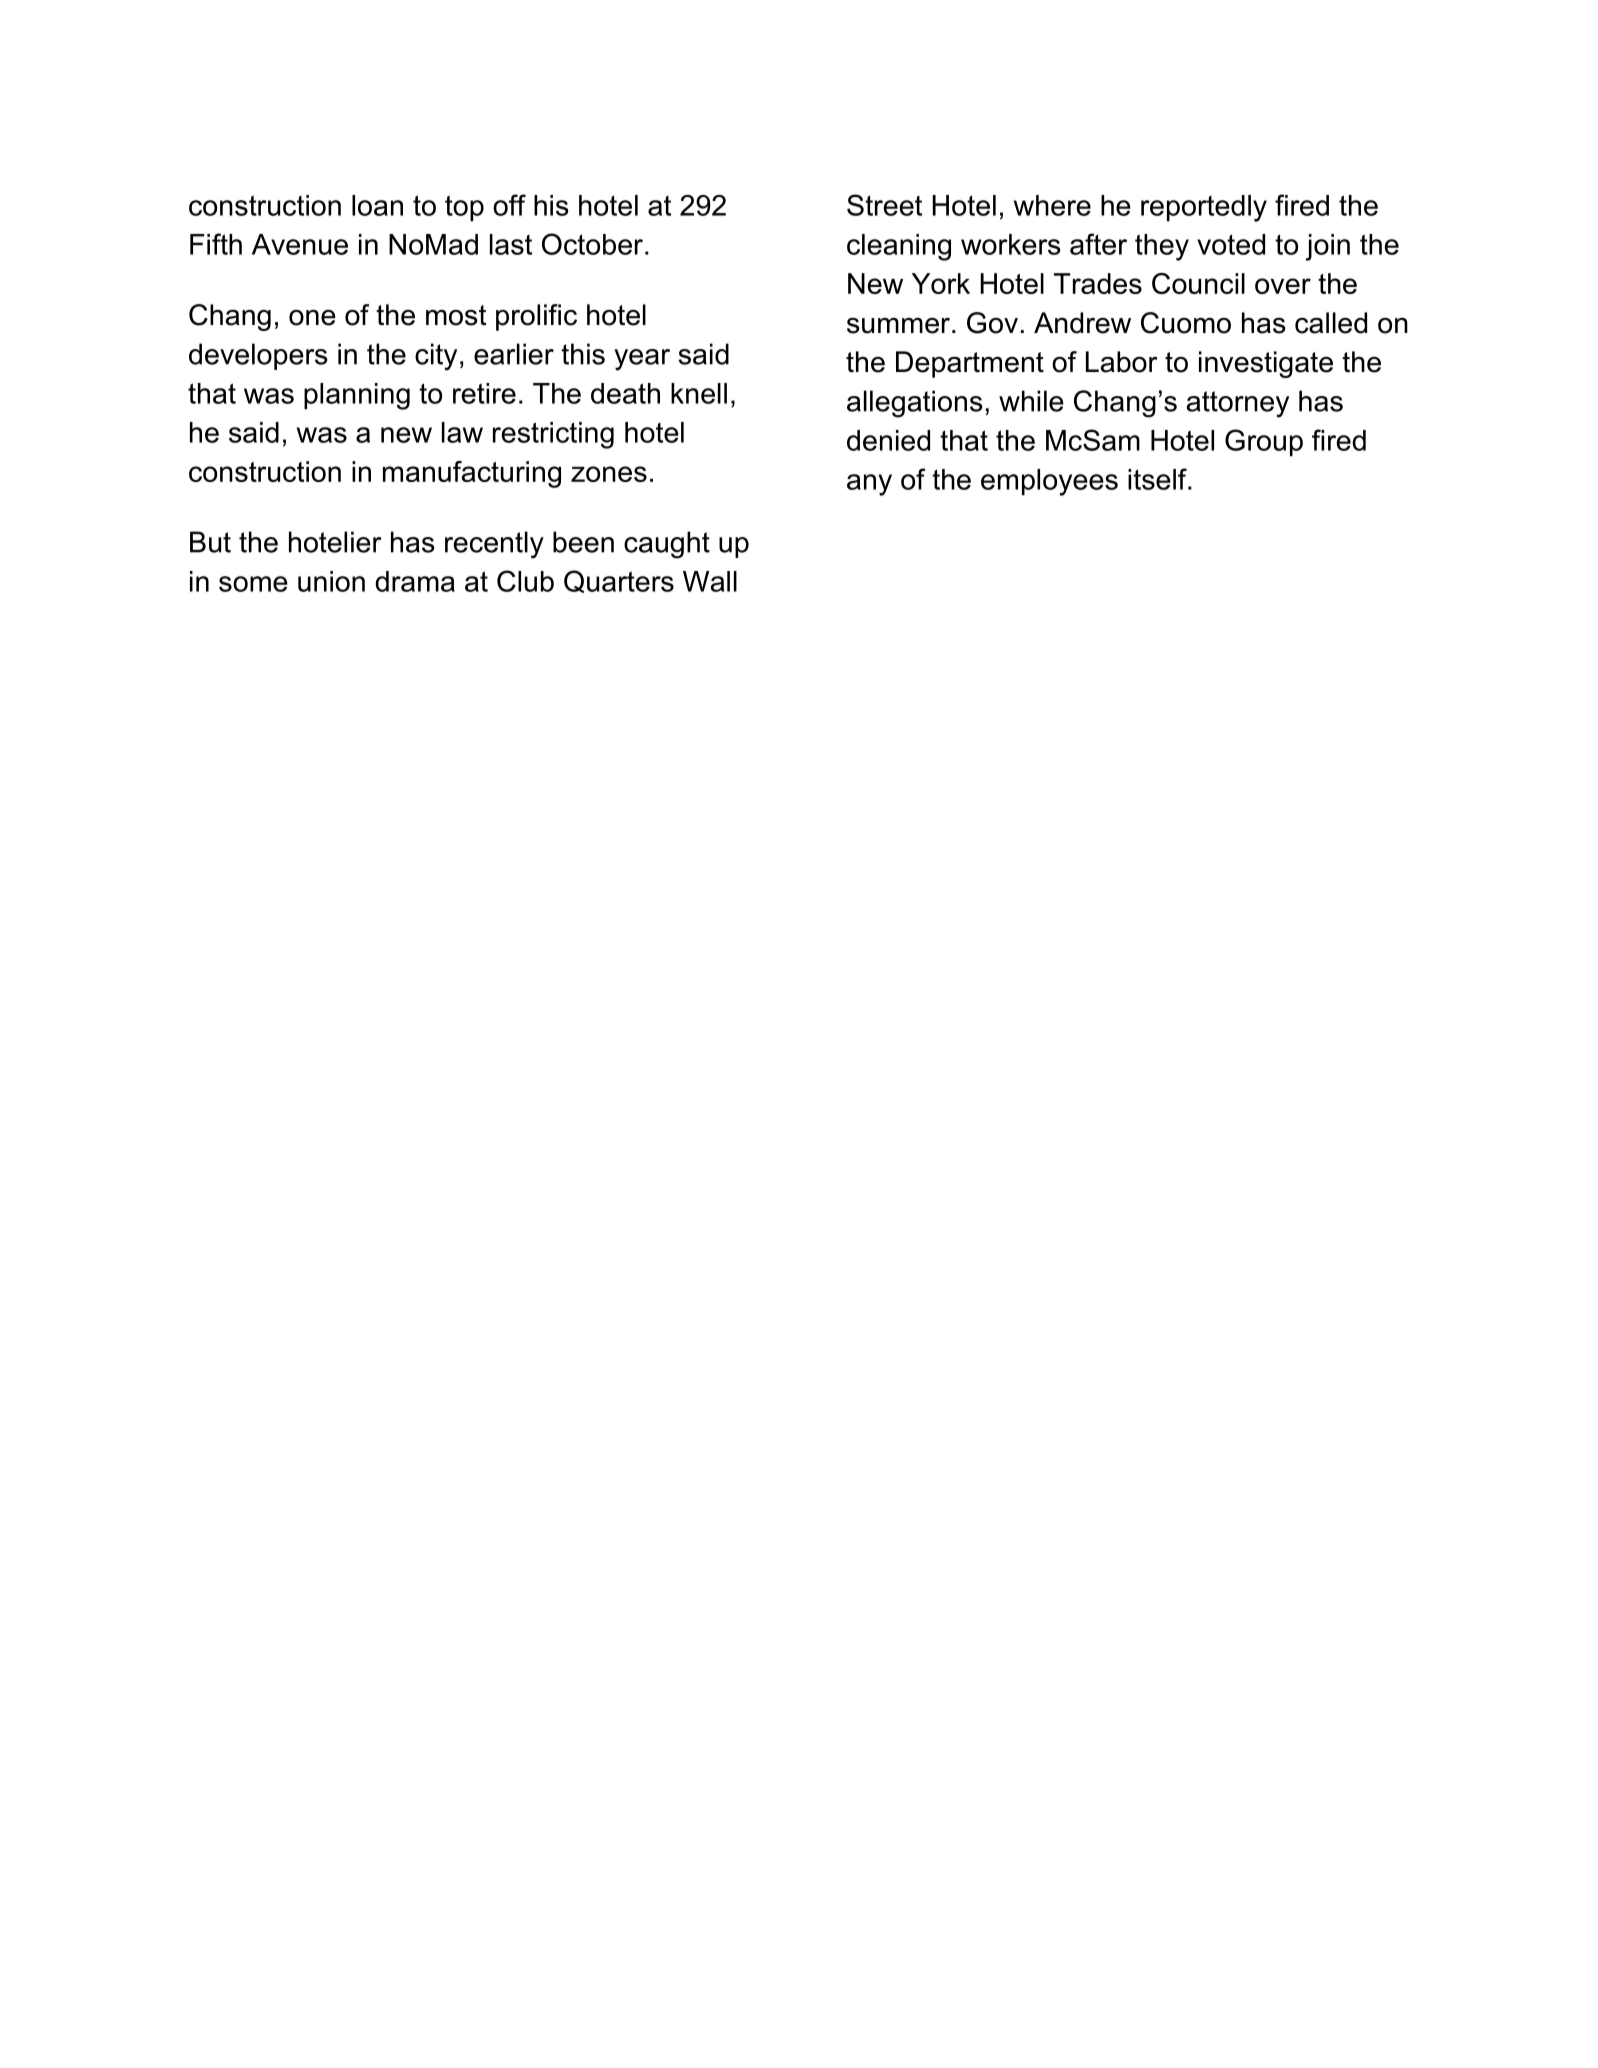  What do you see at coordinates (710, 581) in the image?
I see `Wall` at bounding box center [710, 581].
